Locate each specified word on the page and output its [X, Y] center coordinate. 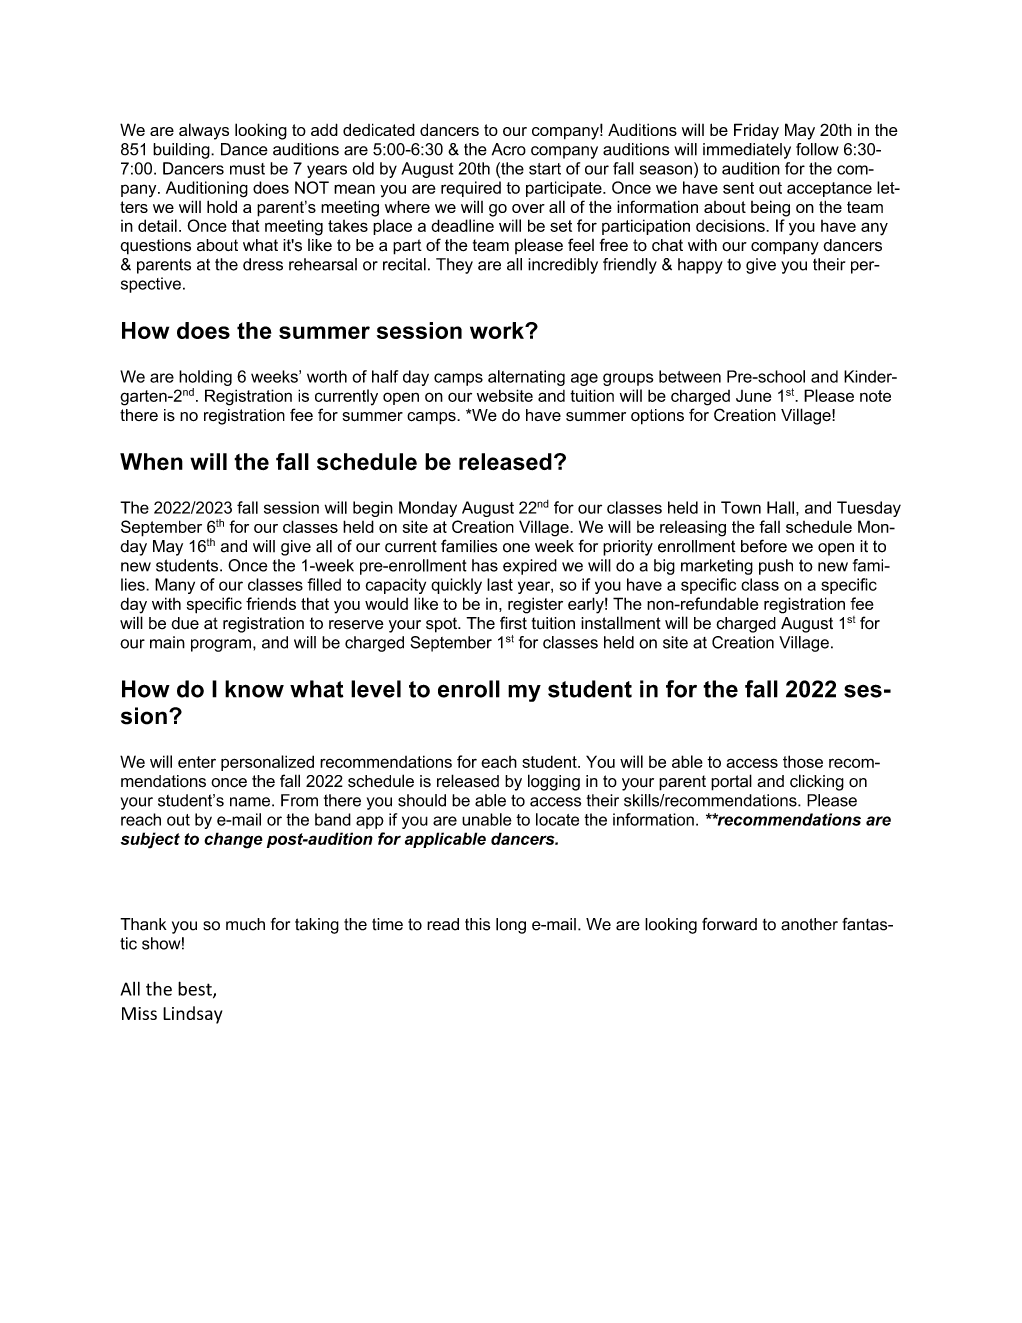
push [776, 567]
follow [817, 149]
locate [557, 819]
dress [263, 264]
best [196, 989]
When [151, 461]
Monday [428, 509]
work [498, 330]
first [513, 623]
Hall [780, 507]
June [753, 396]
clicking [817, 782]
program [222, 645]
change [233, 840]
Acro [509, 149]
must [247, 169]
